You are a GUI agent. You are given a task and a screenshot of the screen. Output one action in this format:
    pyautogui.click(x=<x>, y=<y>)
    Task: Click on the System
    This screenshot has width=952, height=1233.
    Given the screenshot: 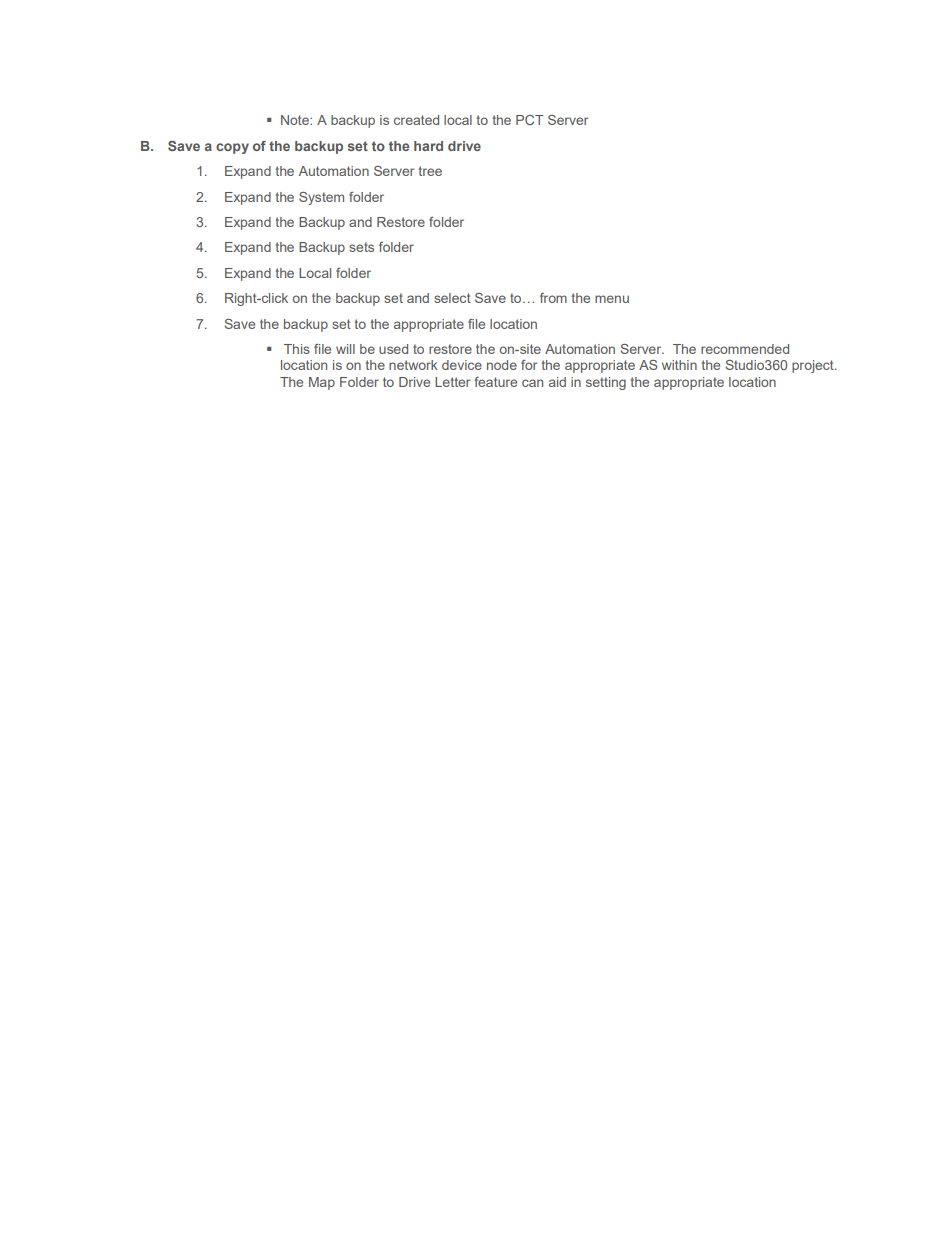 What is the action you would take?
    pyautogui.click(x=321, y=198)
